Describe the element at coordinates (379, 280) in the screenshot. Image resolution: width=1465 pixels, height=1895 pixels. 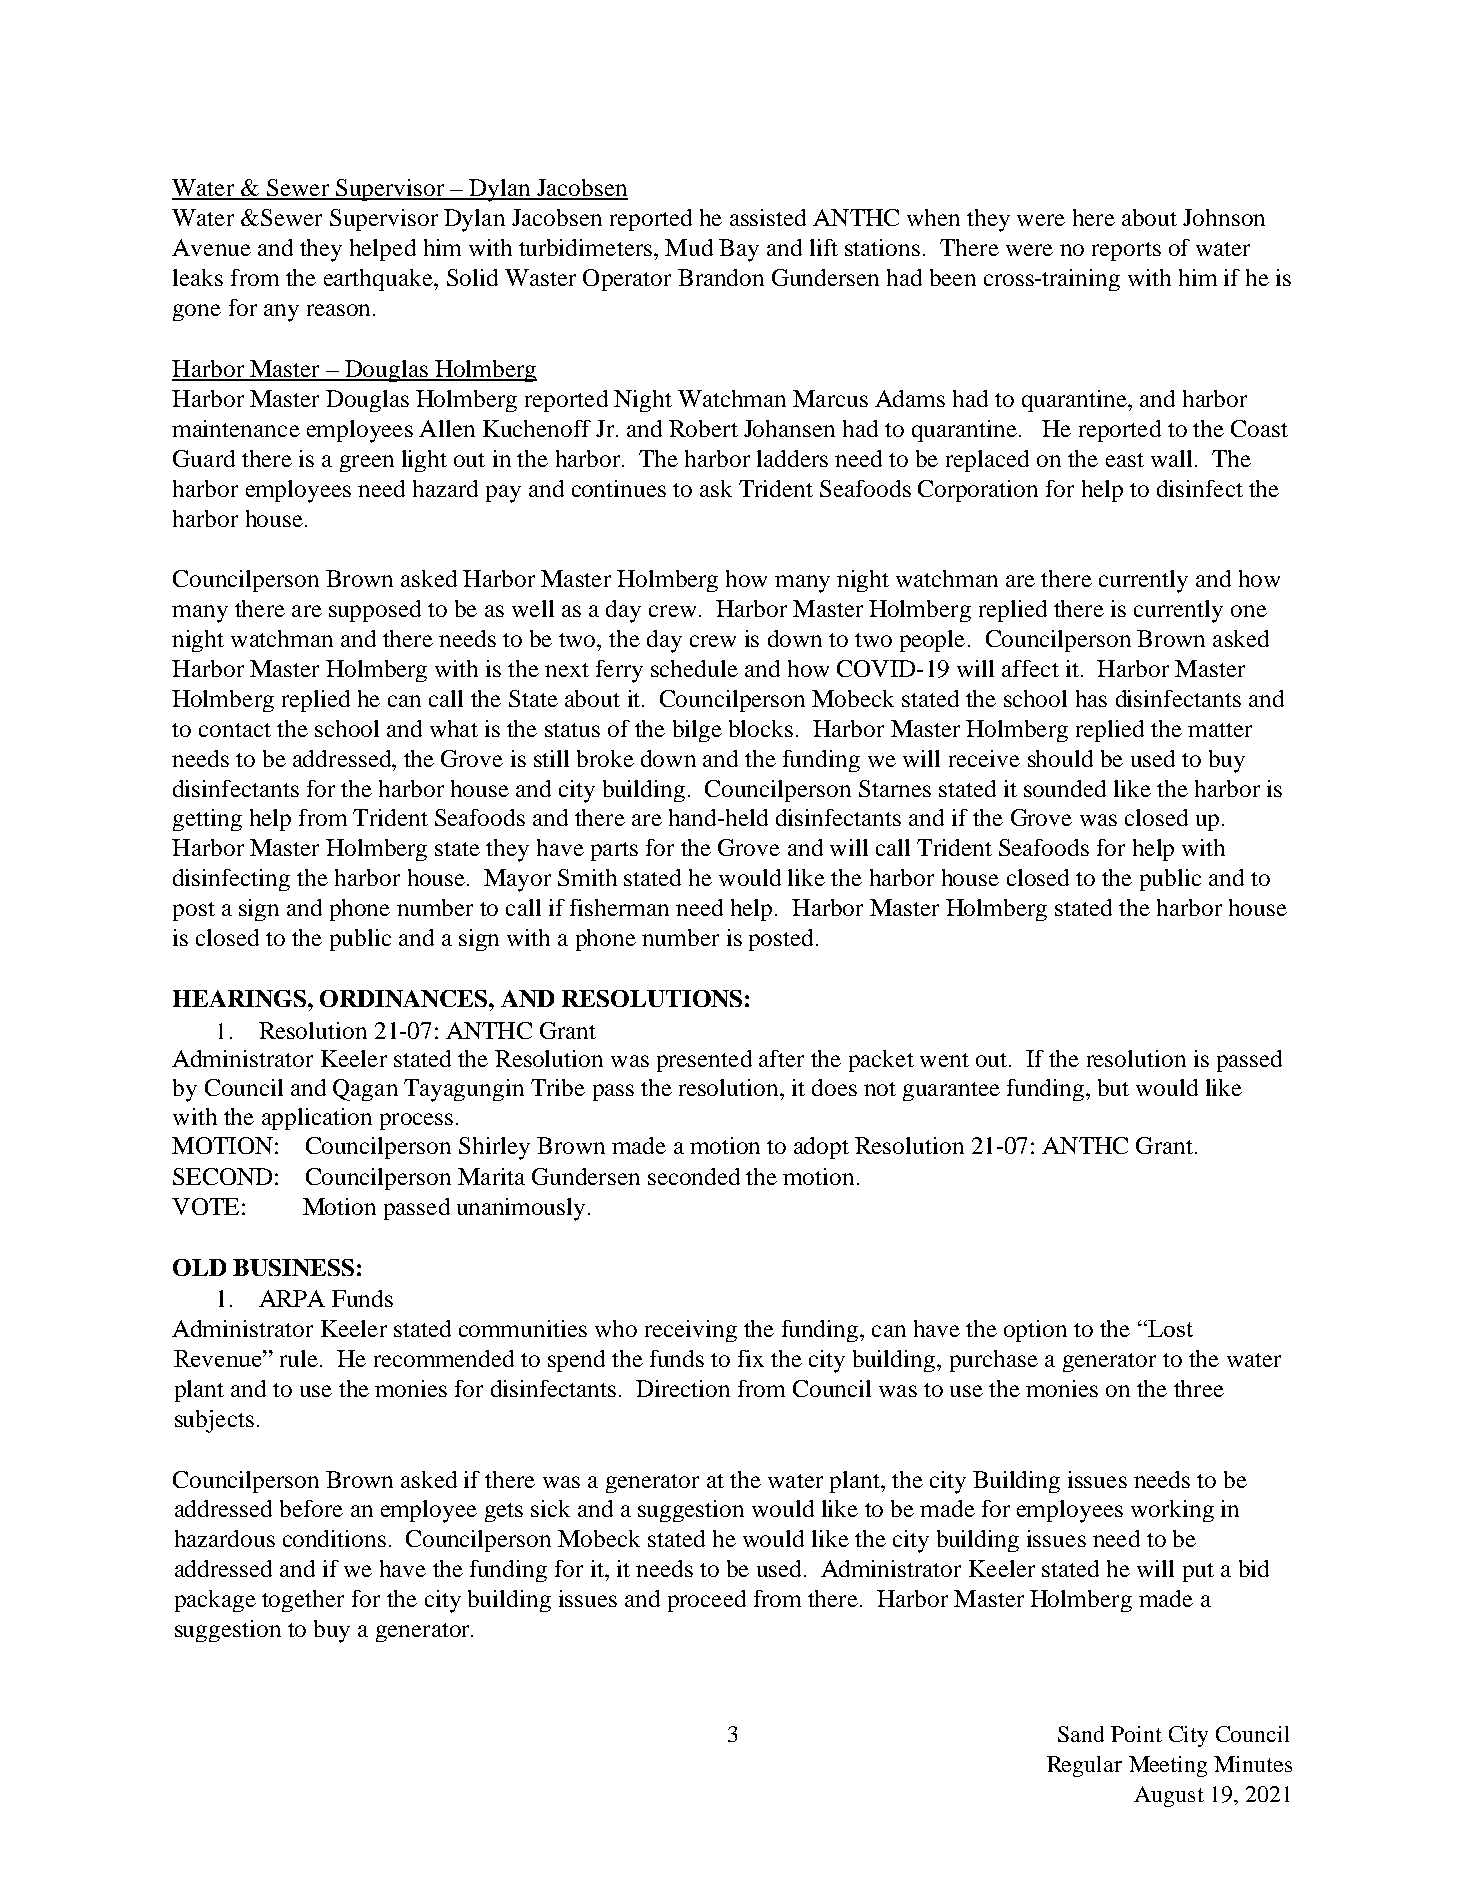
I see `earthquake` at that location.
